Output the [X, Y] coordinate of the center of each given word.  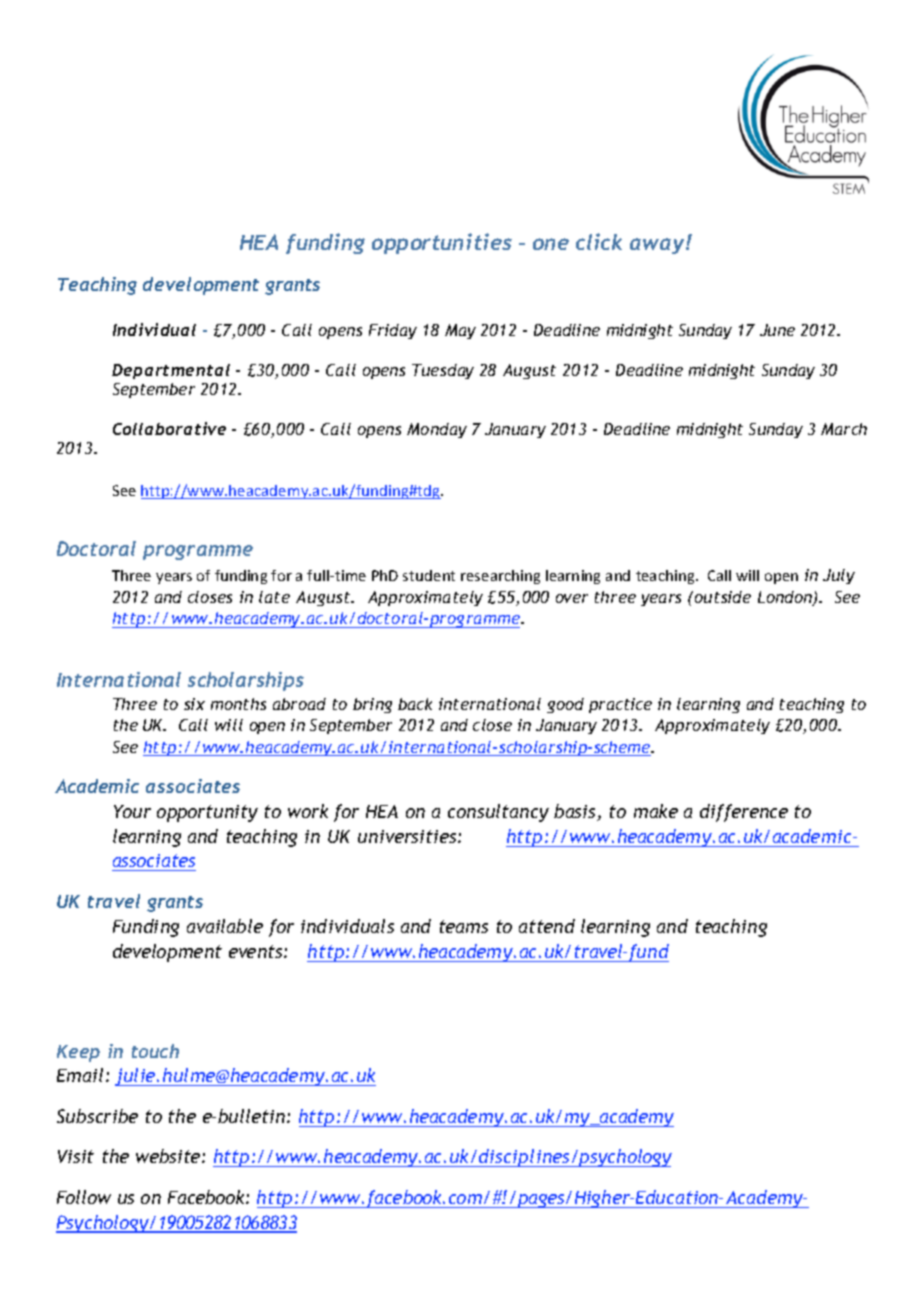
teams [464, 926]
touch [155, 1051]
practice [620, 705]
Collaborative [169, 428]
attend [547, 926]
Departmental [171, 371]
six [194, 704]
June [777, 330]
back [415, 704]
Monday [437, 430]
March [844, 429]
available [225, 926]
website [169, 1156]
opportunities [442, 243]
